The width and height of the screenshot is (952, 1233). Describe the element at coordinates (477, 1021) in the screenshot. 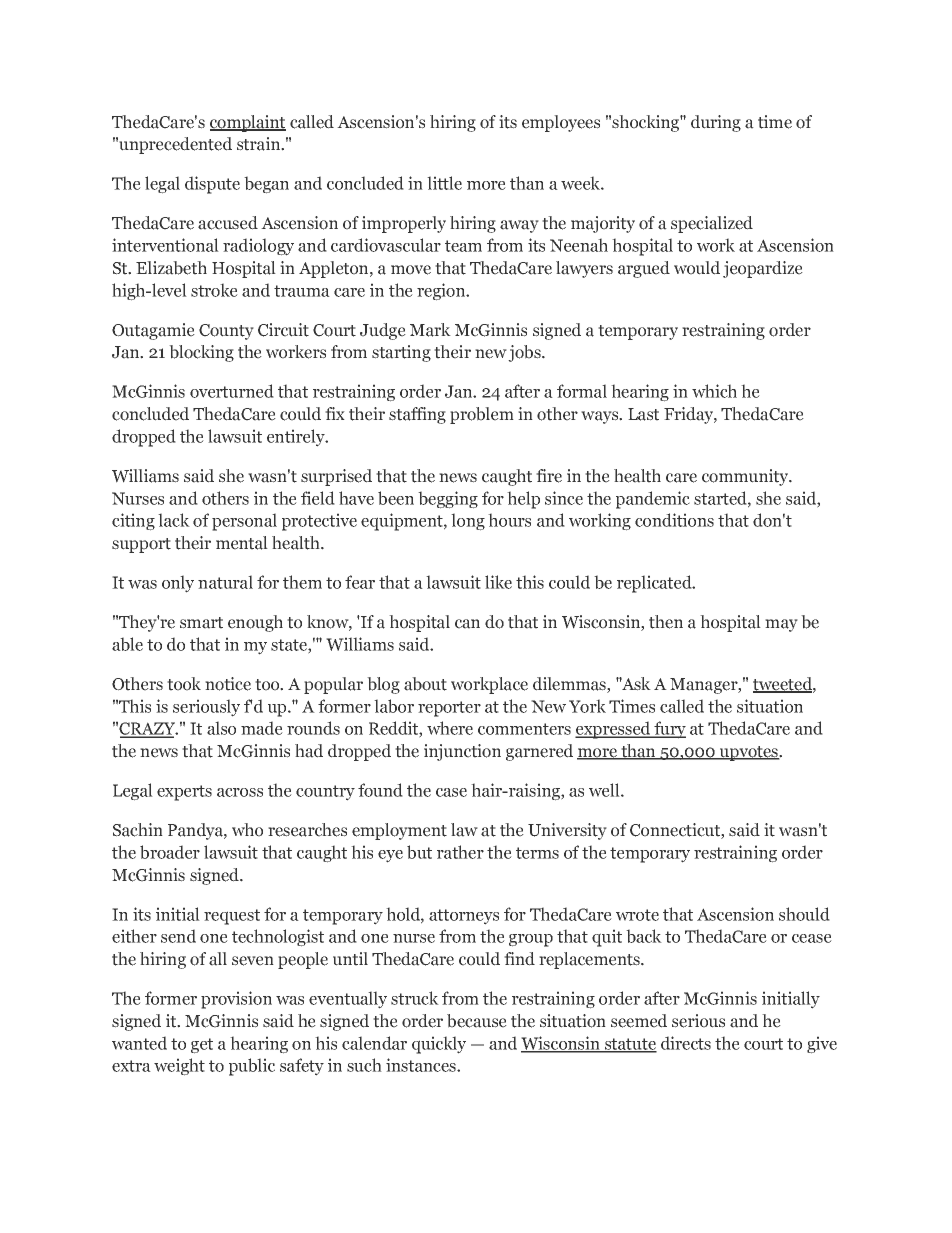

I see `because` at that location.
